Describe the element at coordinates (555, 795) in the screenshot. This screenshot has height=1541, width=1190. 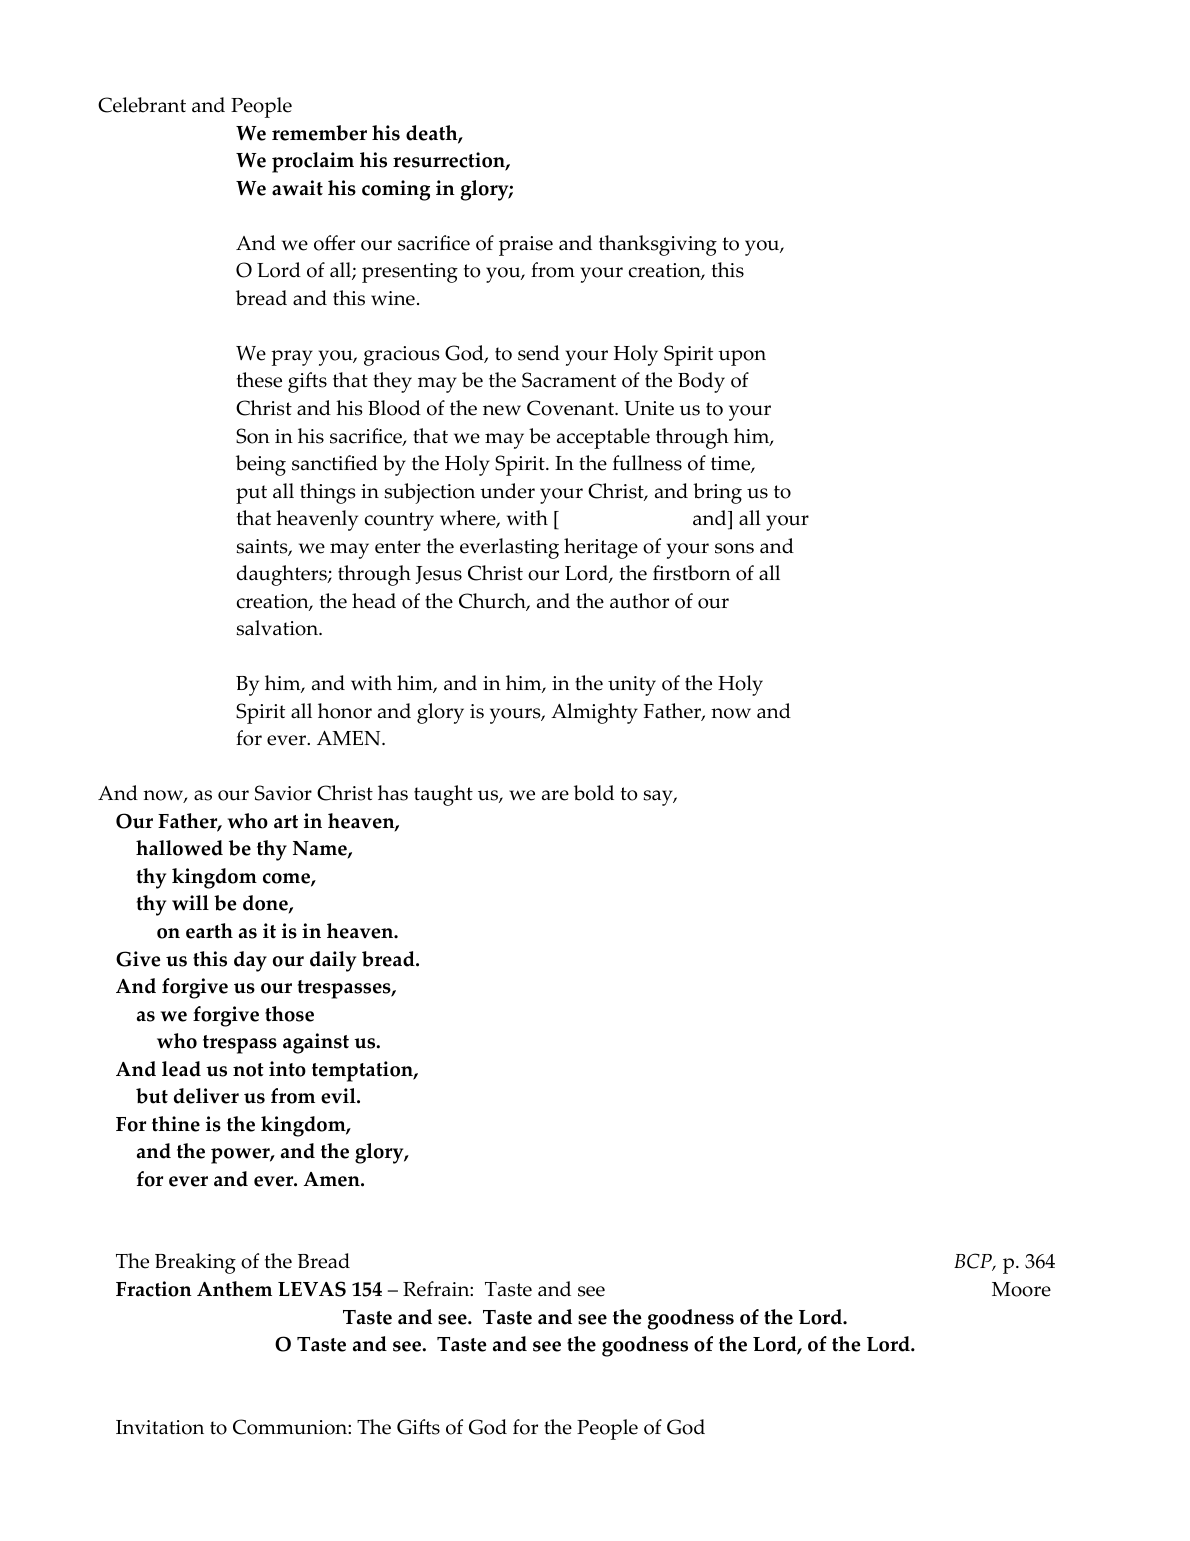
I see `are` at that location.
